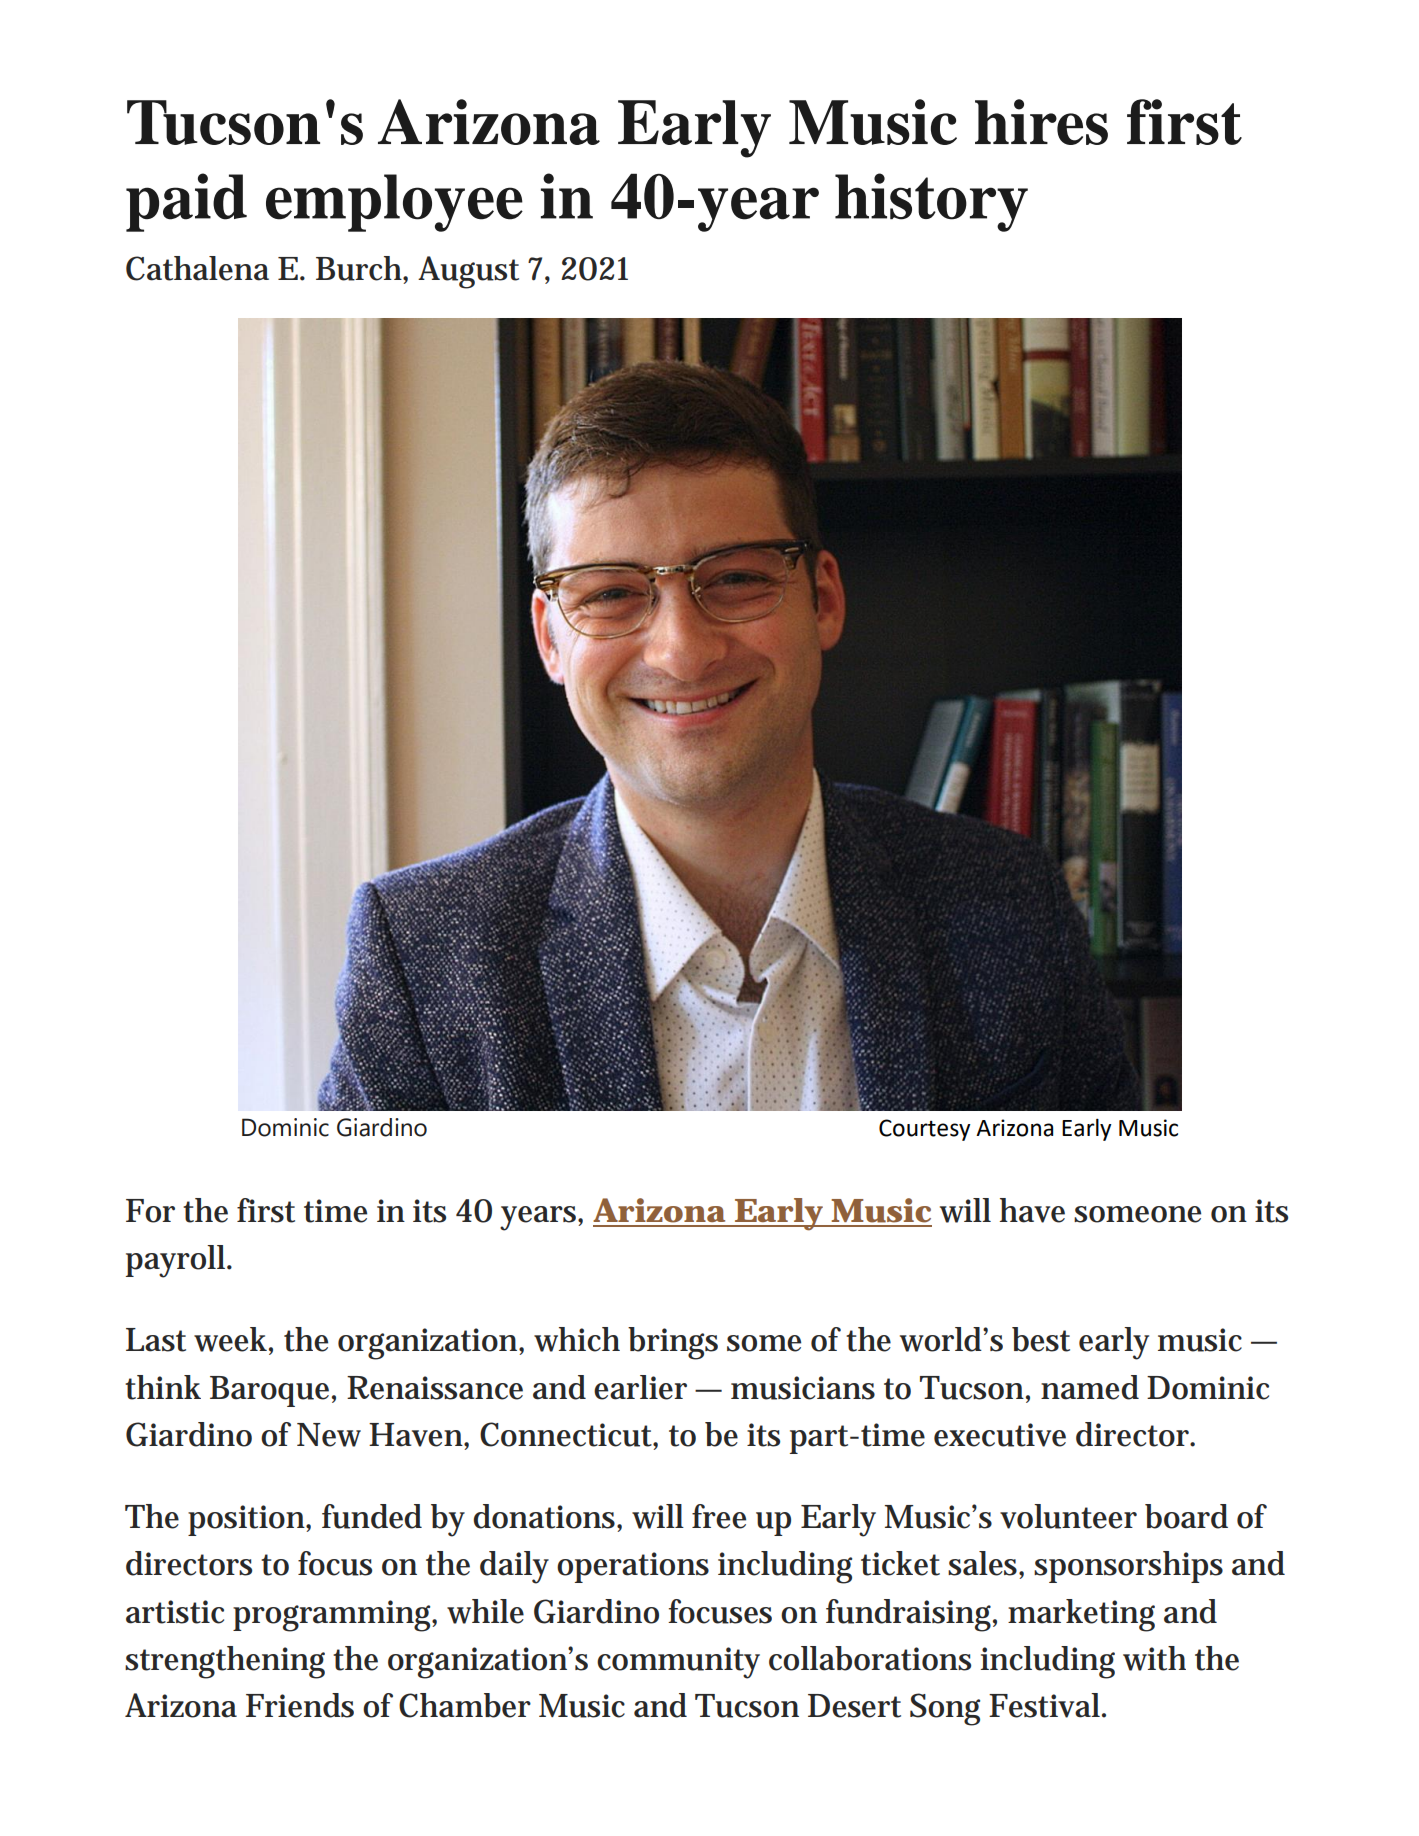  I want to click on best, so click(1041, 1339).
